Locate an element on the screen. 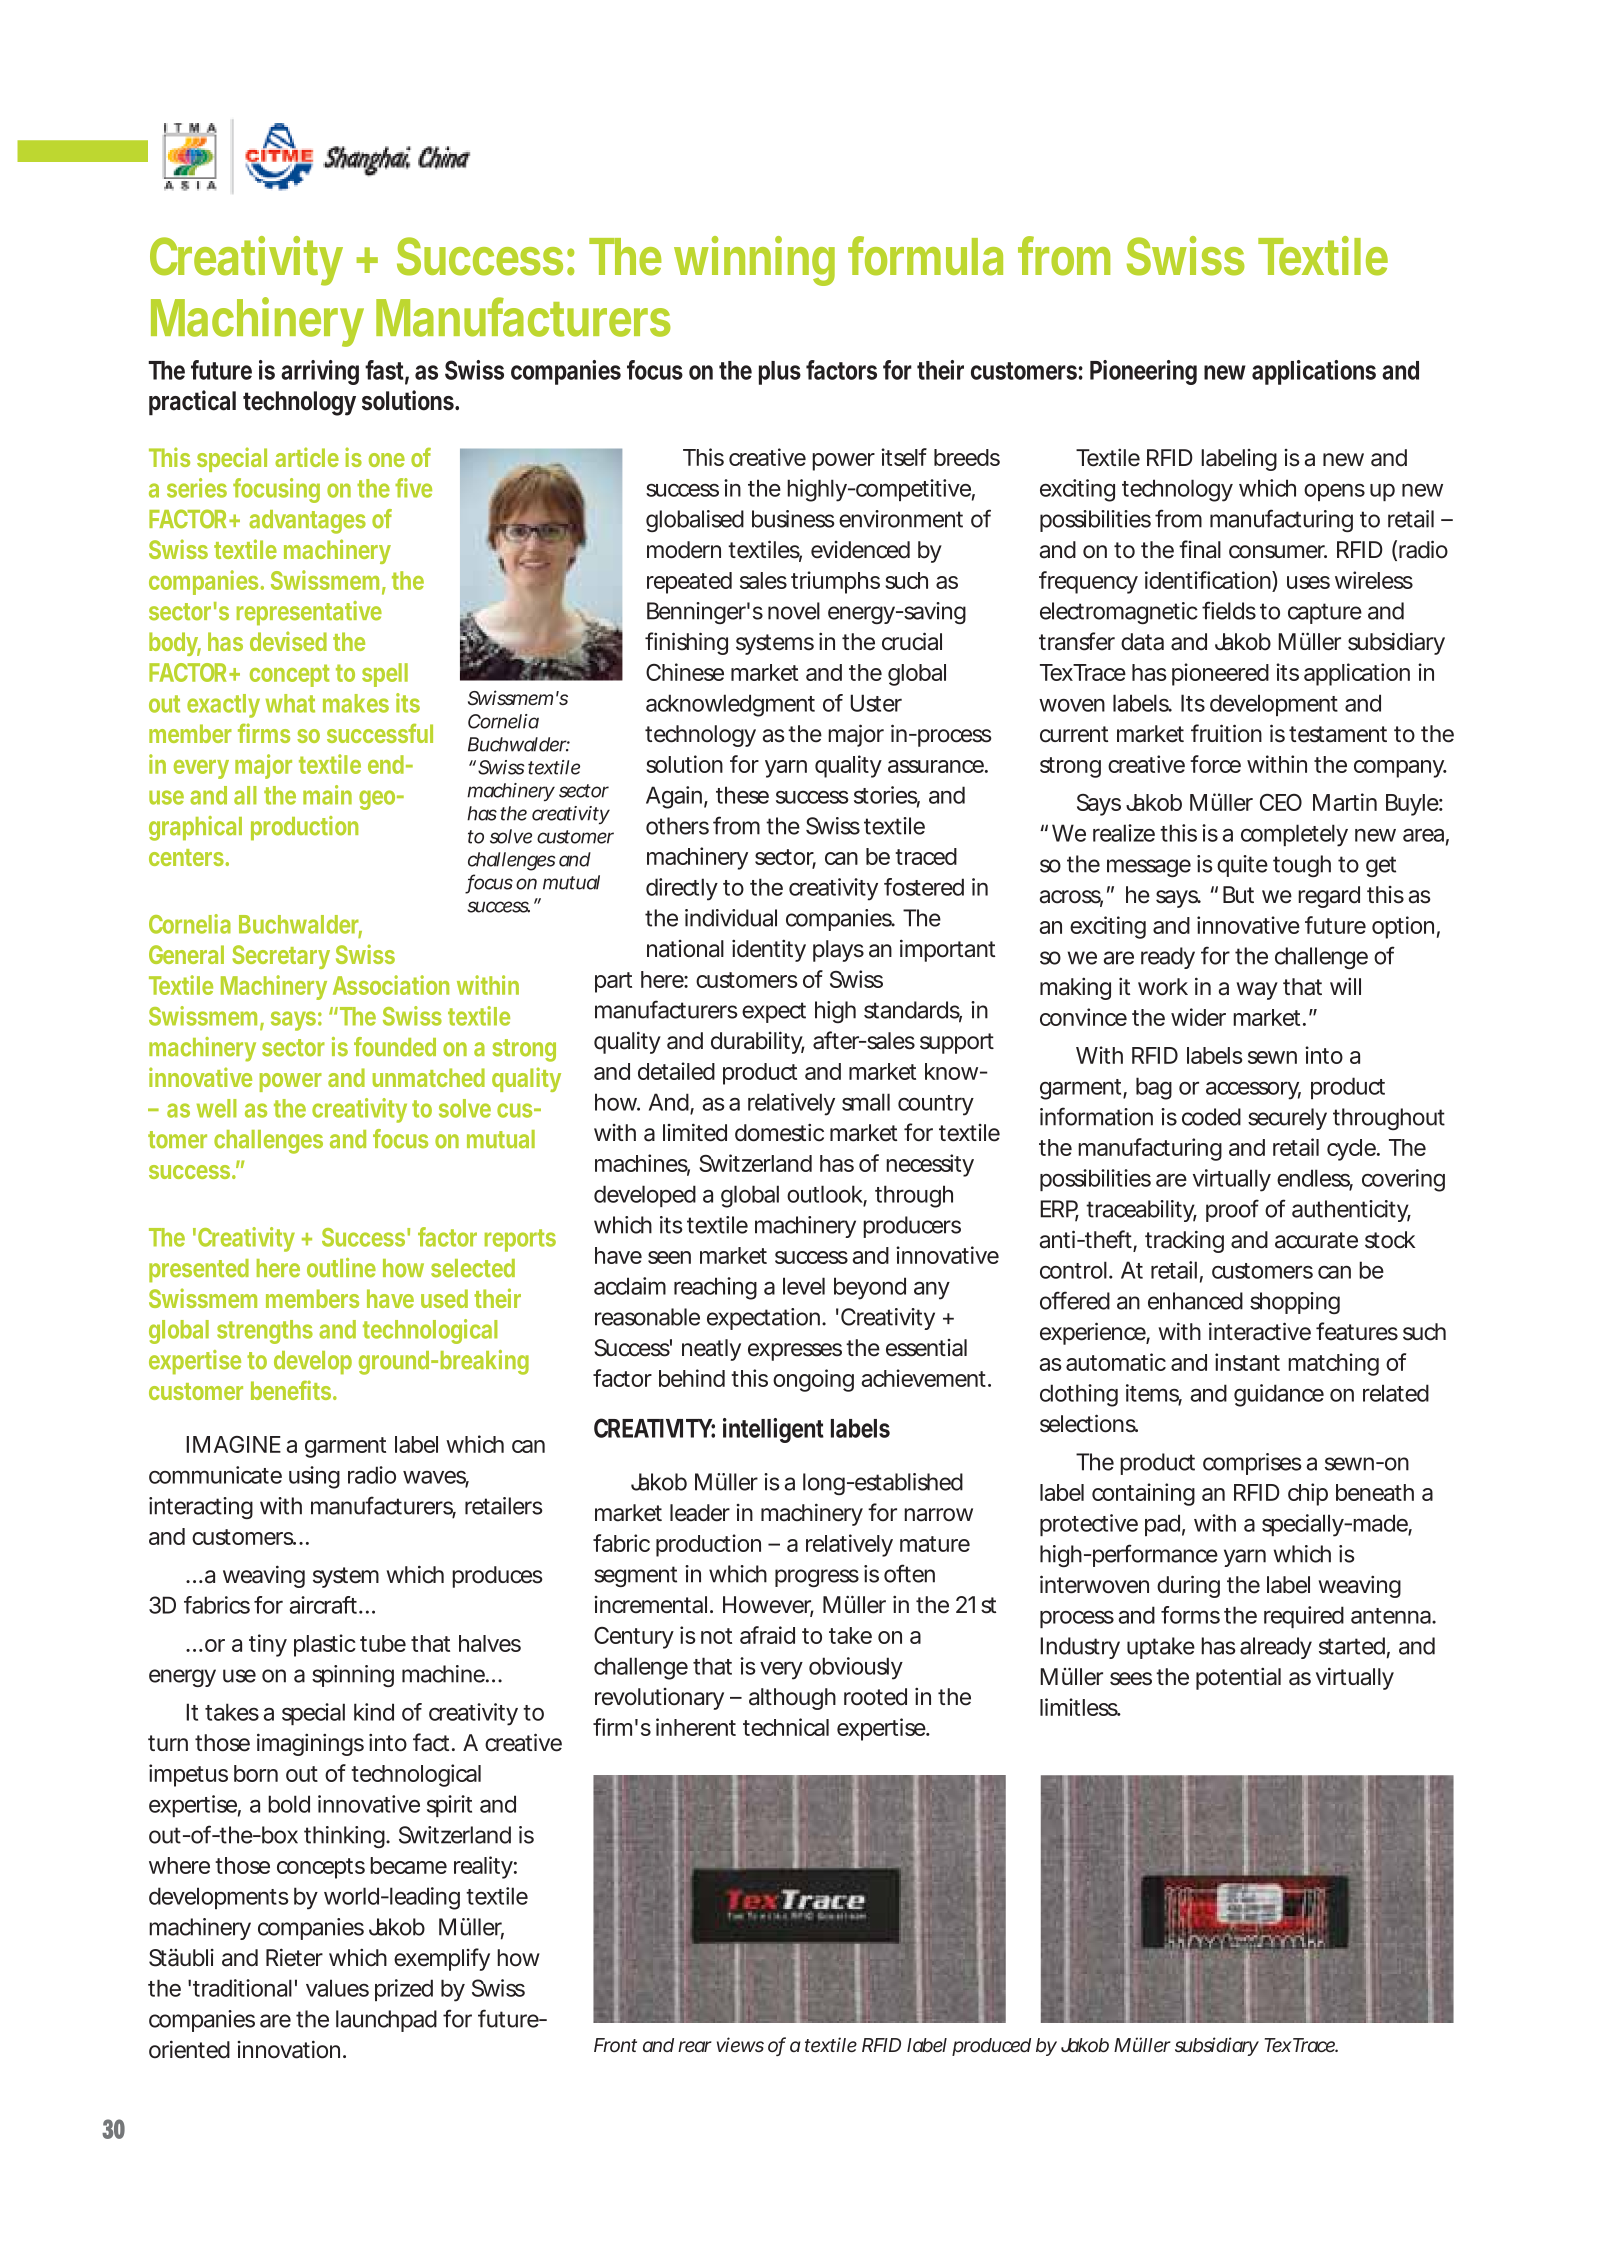  values is located at coordinates (337, 1988).
